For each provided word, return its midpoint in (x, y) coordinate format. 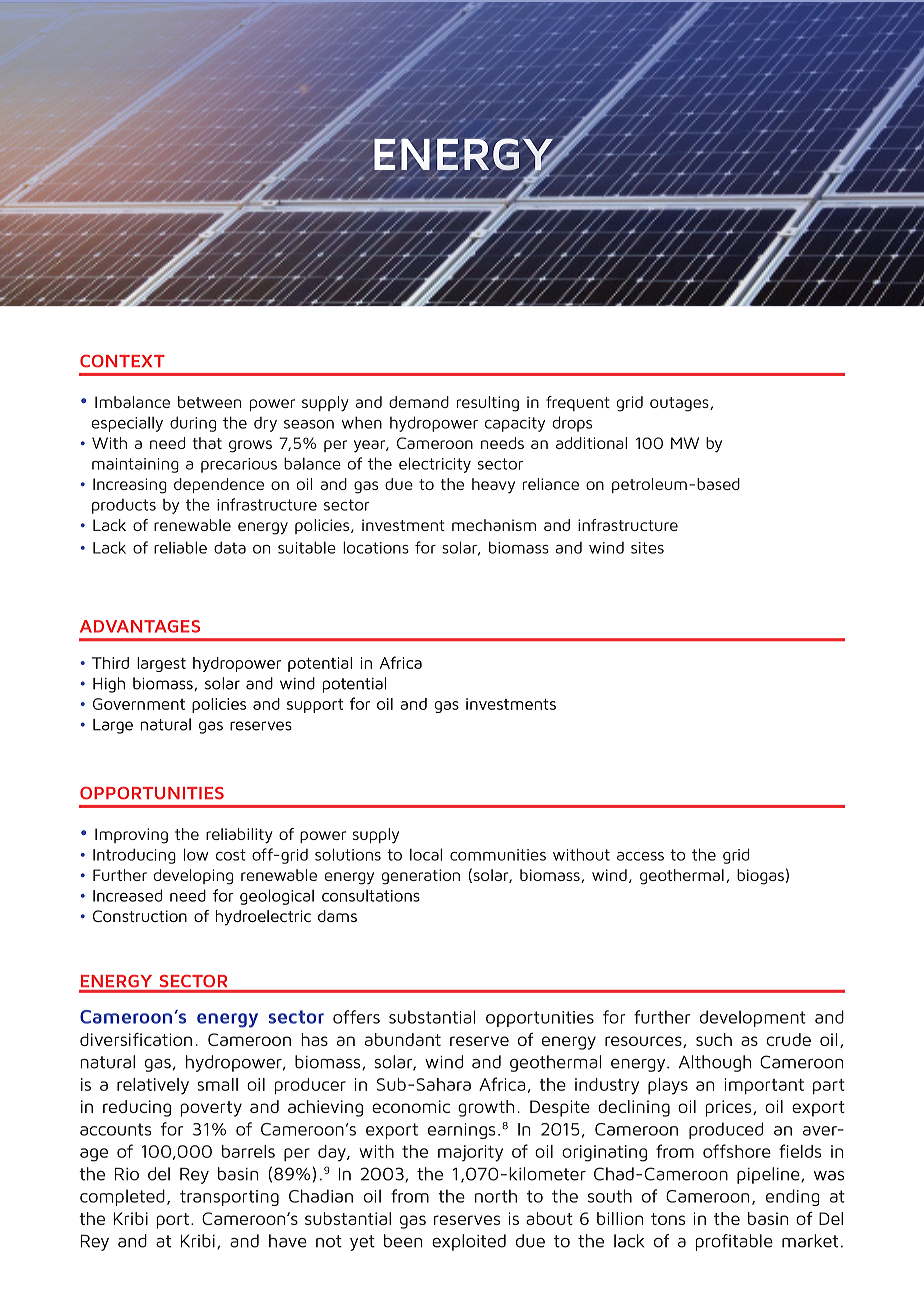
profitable (734, 1242)
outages (680, 404)
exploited (469, 1242)
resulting (488, 404)
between (209, 402)
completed (122, 1197)
